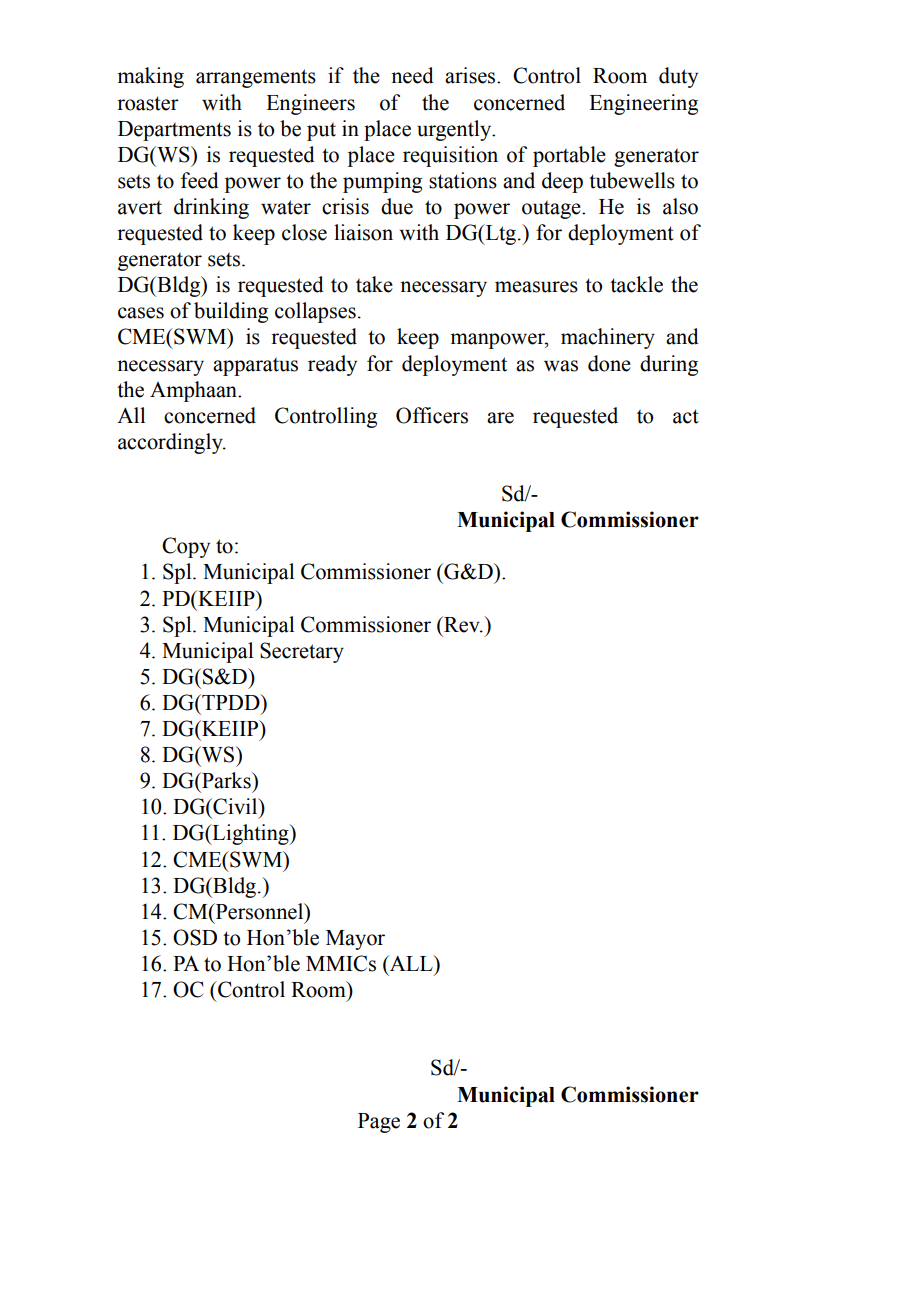  What do you see at coordinates (231, 312) in the screenshot?
I see `building` at bounding box center [231, 312].
